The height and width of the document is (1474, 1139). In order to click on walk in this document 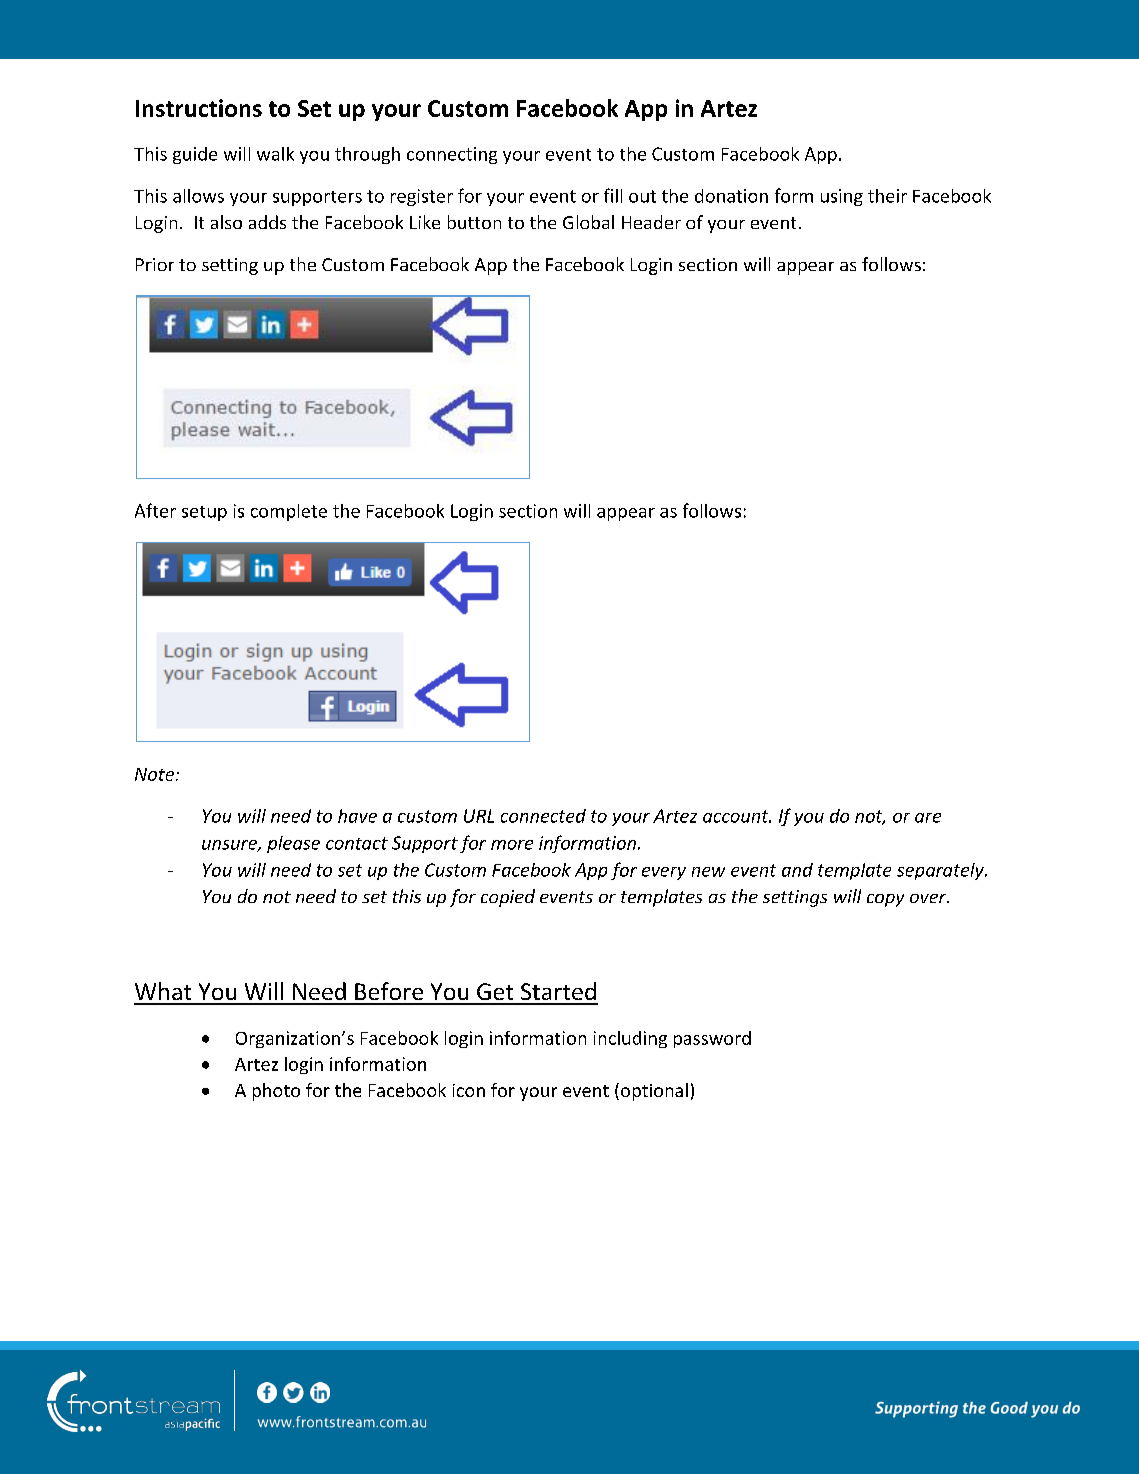, I will do `click(275, 154)`.
